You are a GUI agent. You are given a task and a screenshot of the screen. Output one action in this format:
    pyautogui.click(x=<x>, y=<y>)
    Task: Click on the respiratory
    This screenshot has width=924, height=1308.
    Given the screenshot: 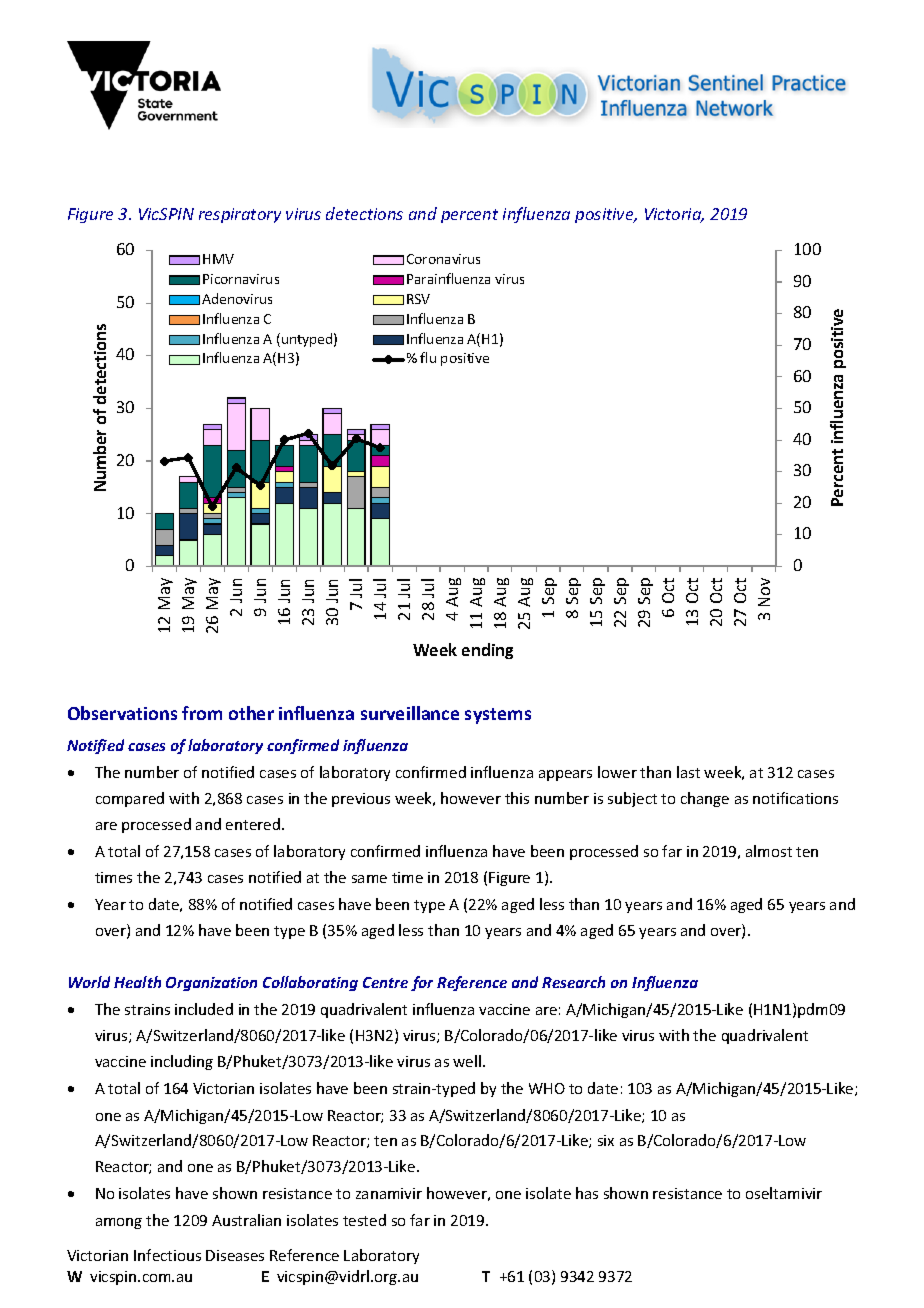 What is the action you would take?
    pyautogui.click(x=240, y=215)
